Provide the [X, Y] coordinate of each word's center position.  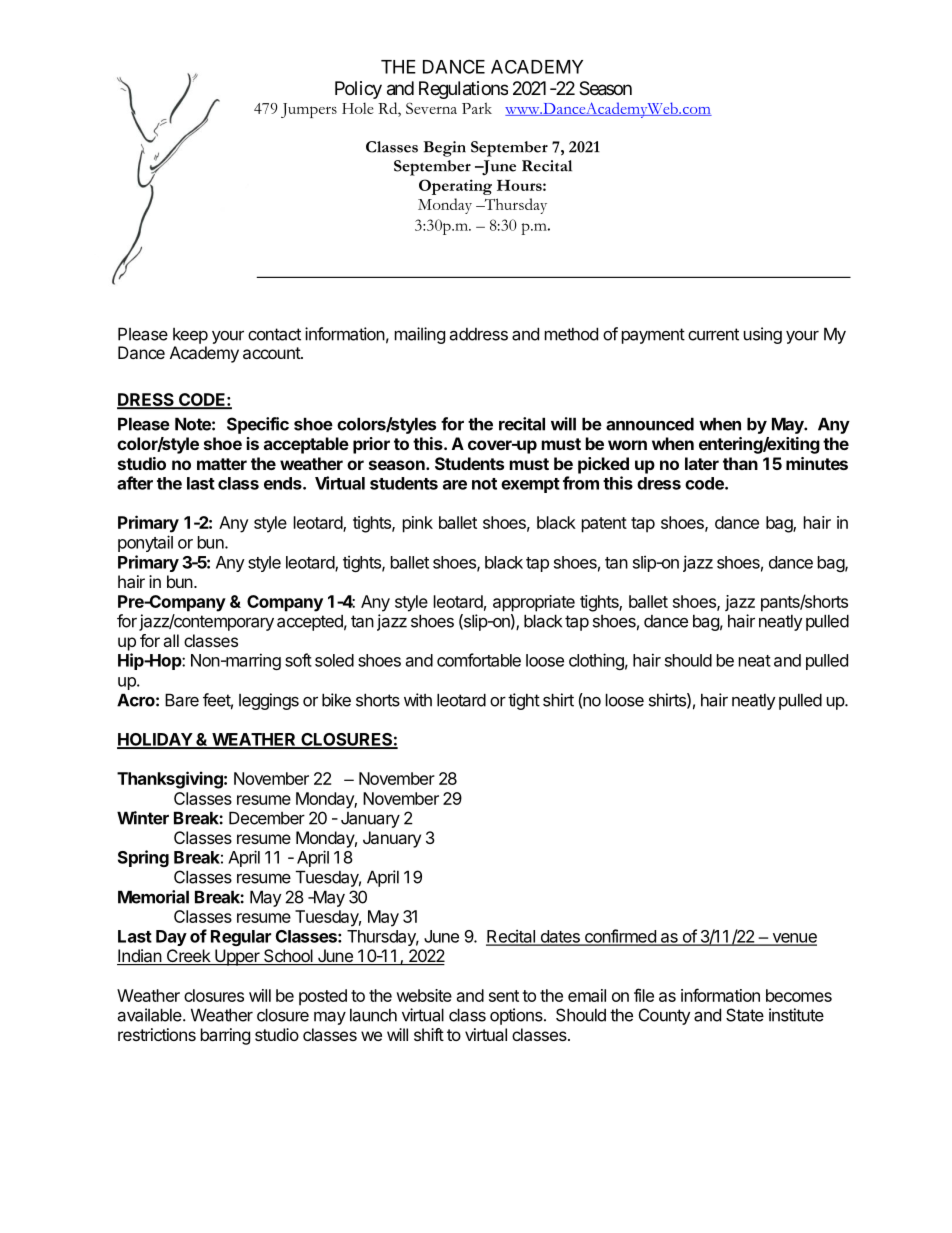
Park [477, 108]
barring [225, 1036]
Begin [444, 149]
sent [504, 996]
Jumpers [309, 110]
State [745, 1015]
